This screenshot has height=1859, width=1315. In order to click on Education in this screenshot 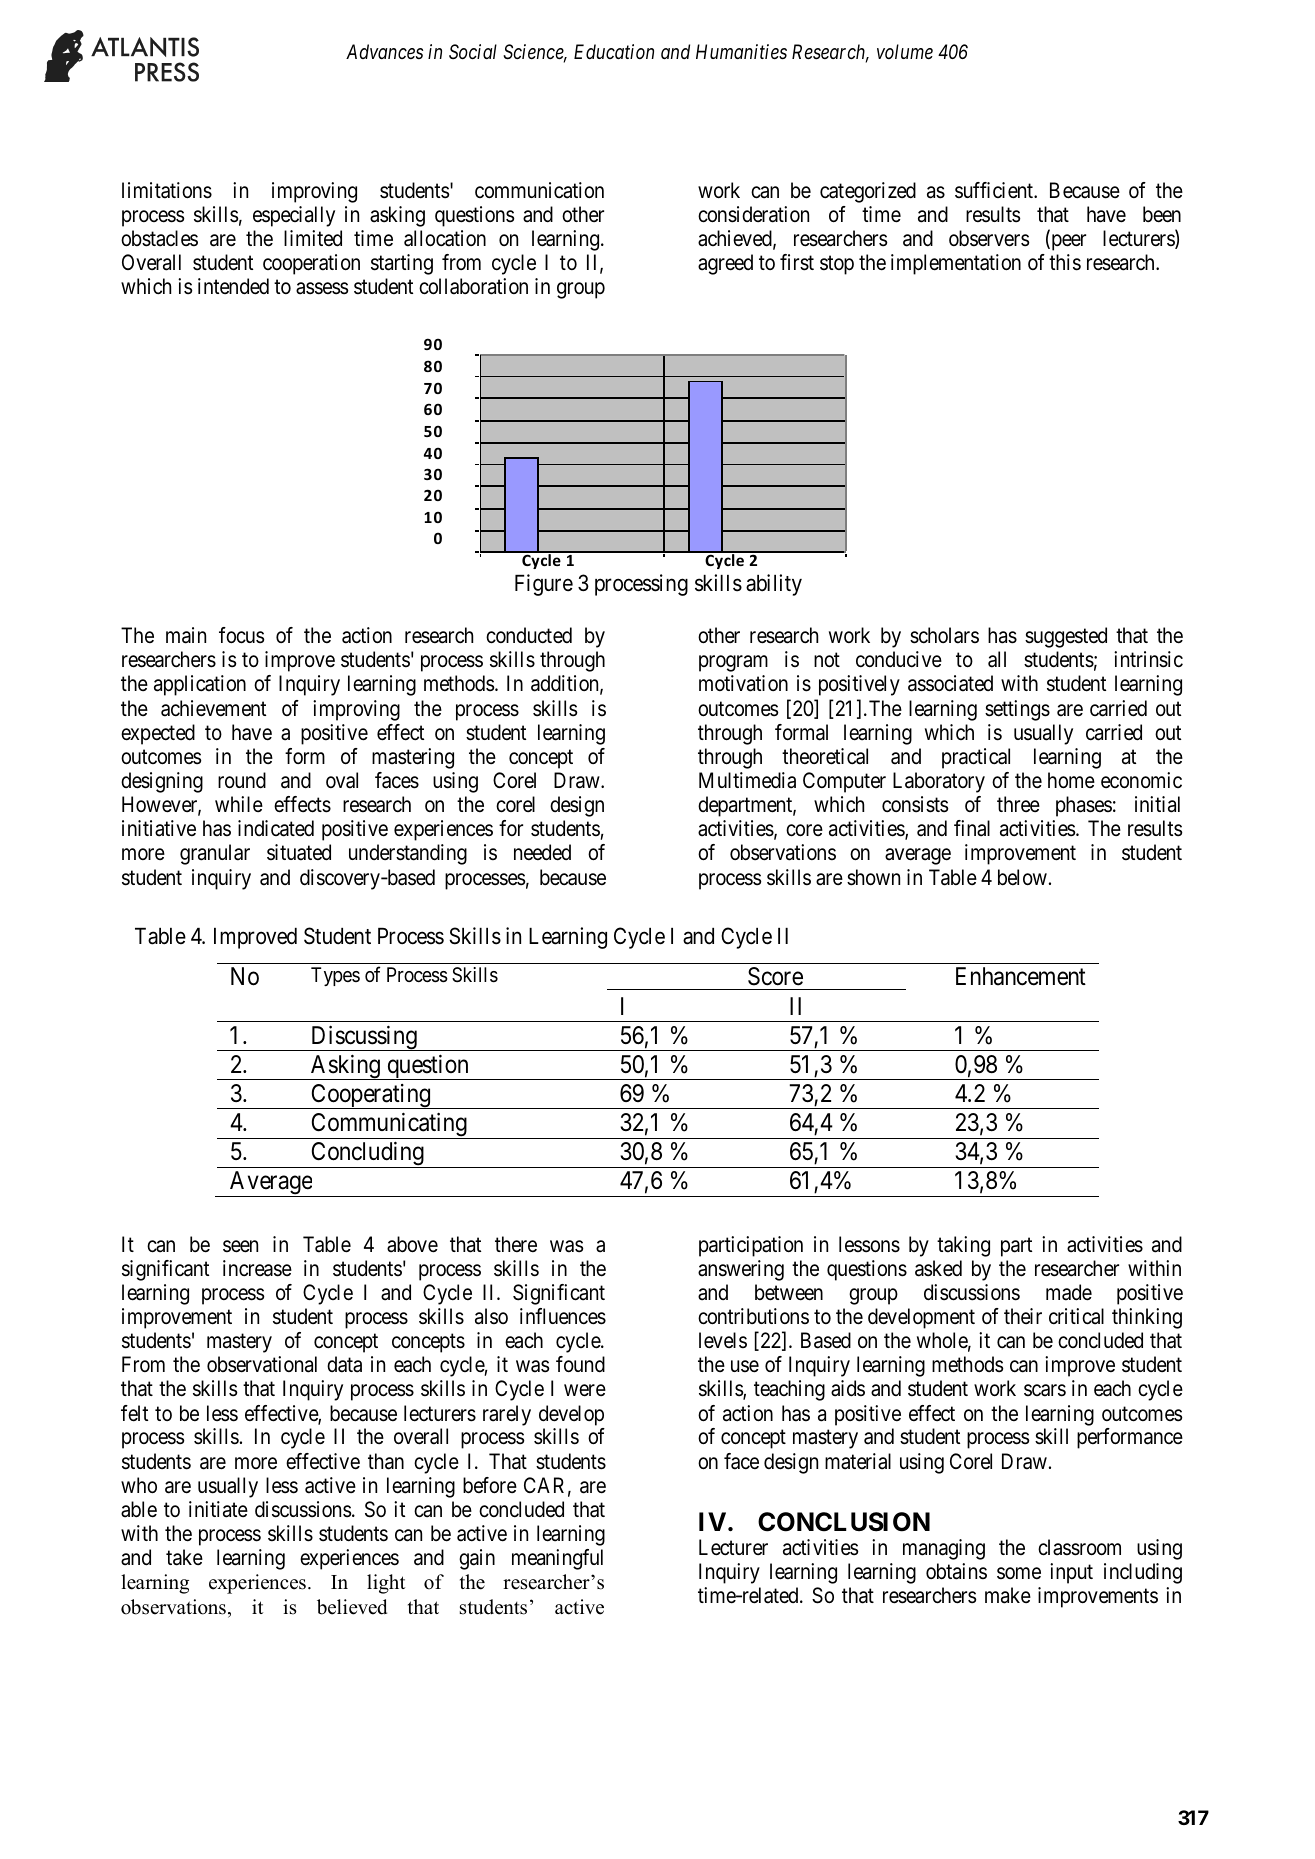, I will do `click(614, 51)`.
